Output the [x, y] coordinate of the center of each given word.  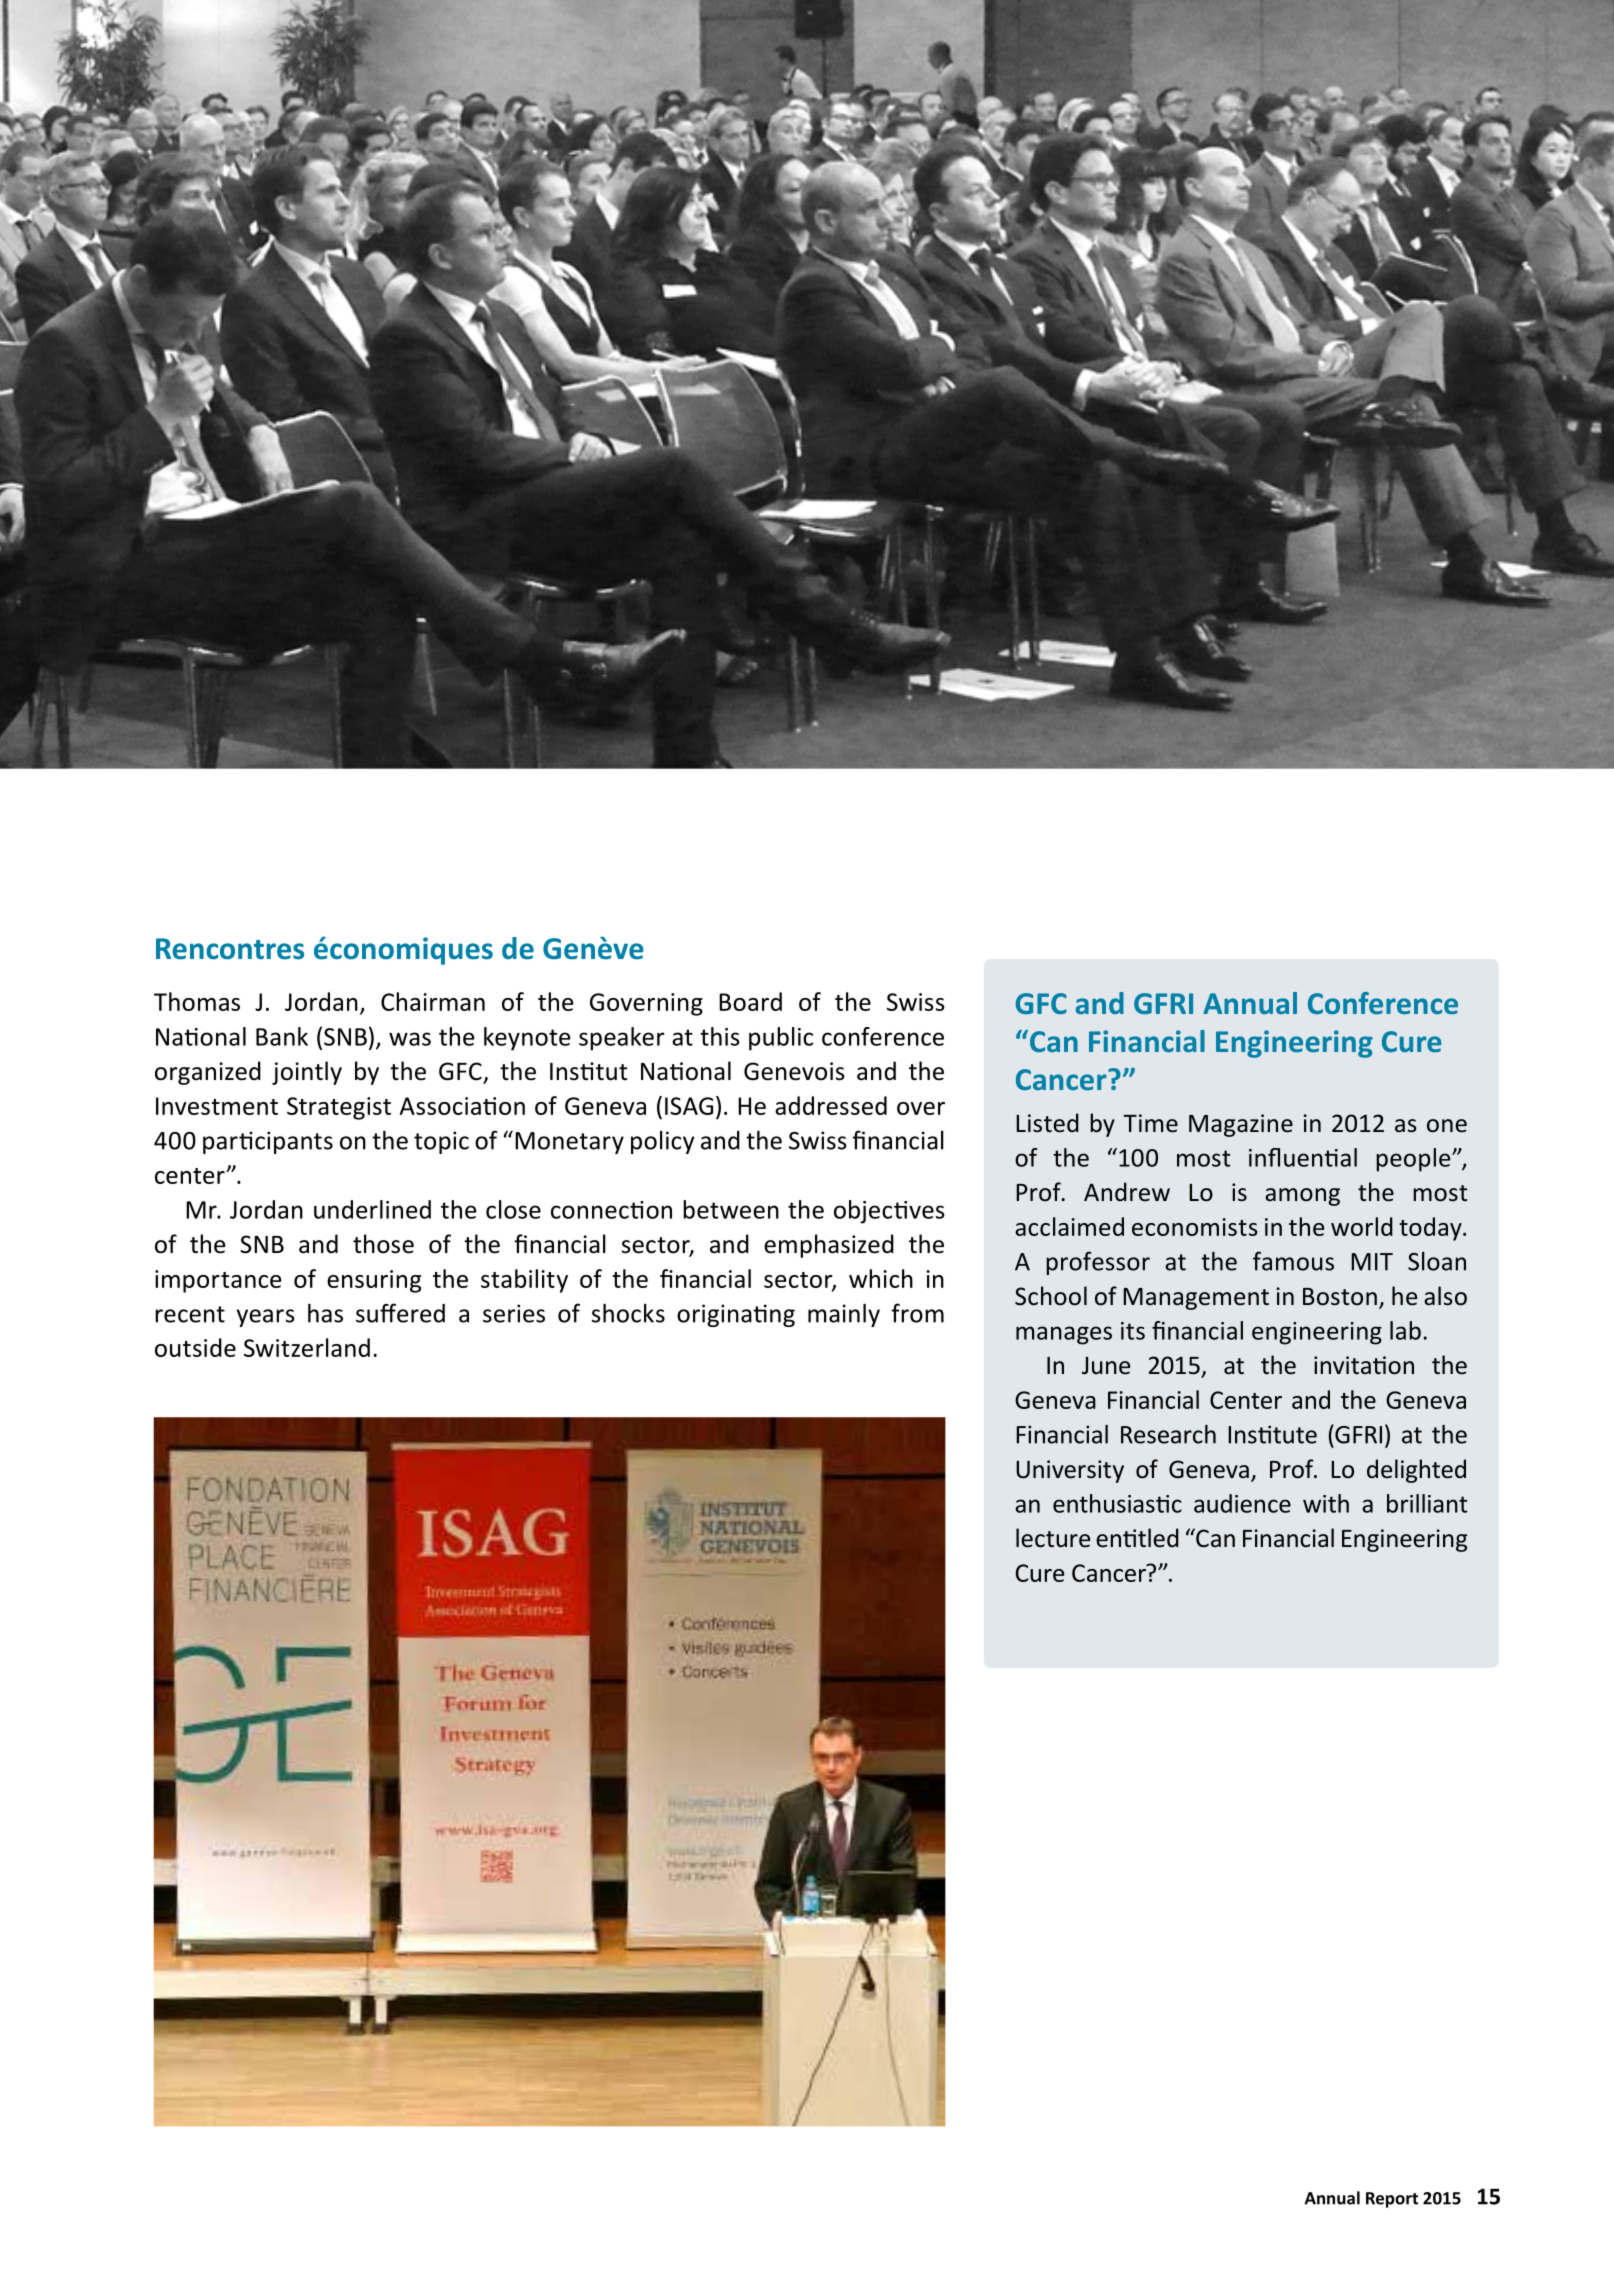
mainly [844, 1315]
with [1326, 1503]
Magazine [1241, 1125]
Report [1392, 2200]
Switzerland [307, 1347]
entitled [1137, 1538]
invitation [1364, 1365]
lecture [1053, 1538]
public [781, 1039]
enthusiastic [1117, 1503]
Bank [282, 1036]
